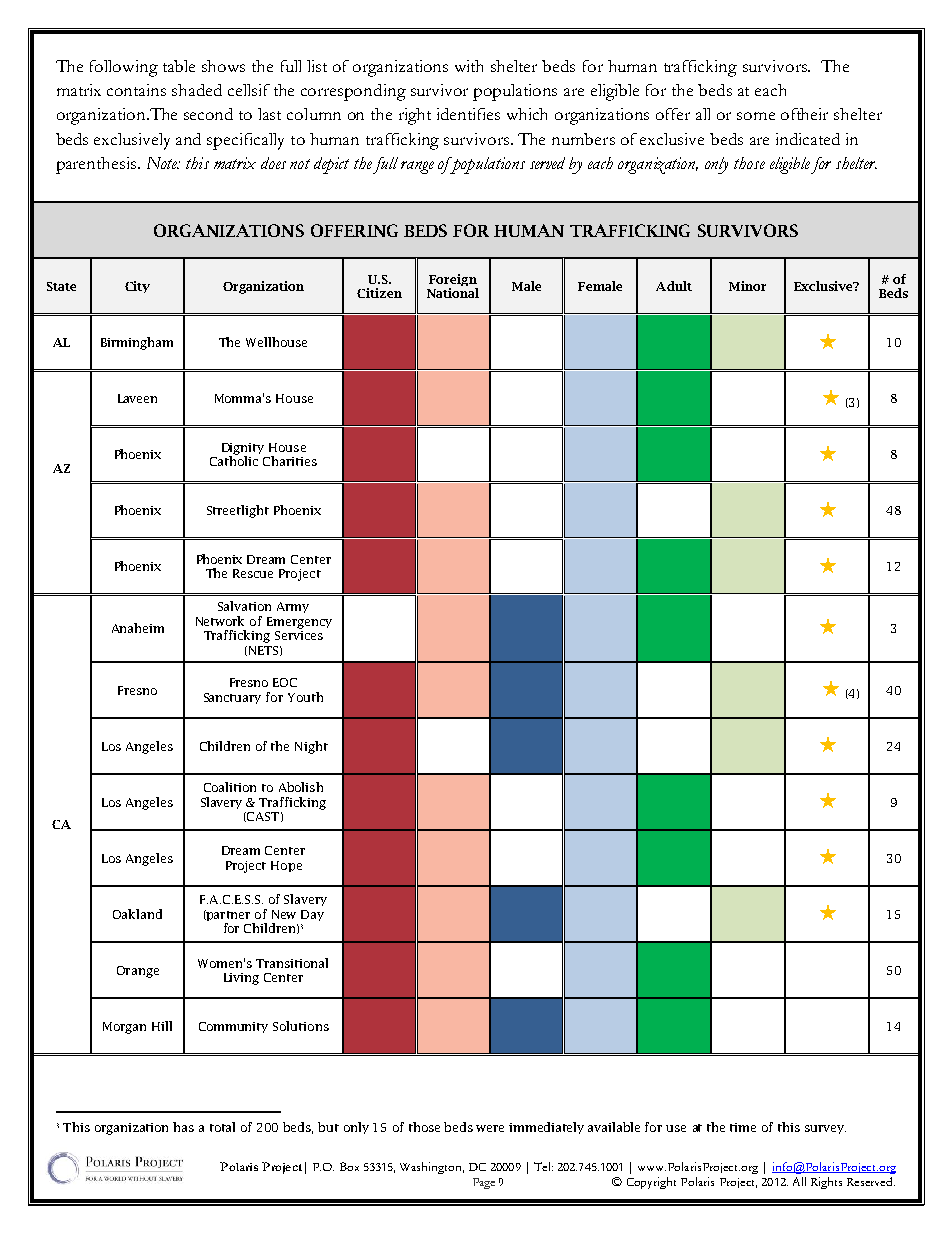  Describe the element at coordinates (183, 1127) in the screenshot. I see `has` at that location.
